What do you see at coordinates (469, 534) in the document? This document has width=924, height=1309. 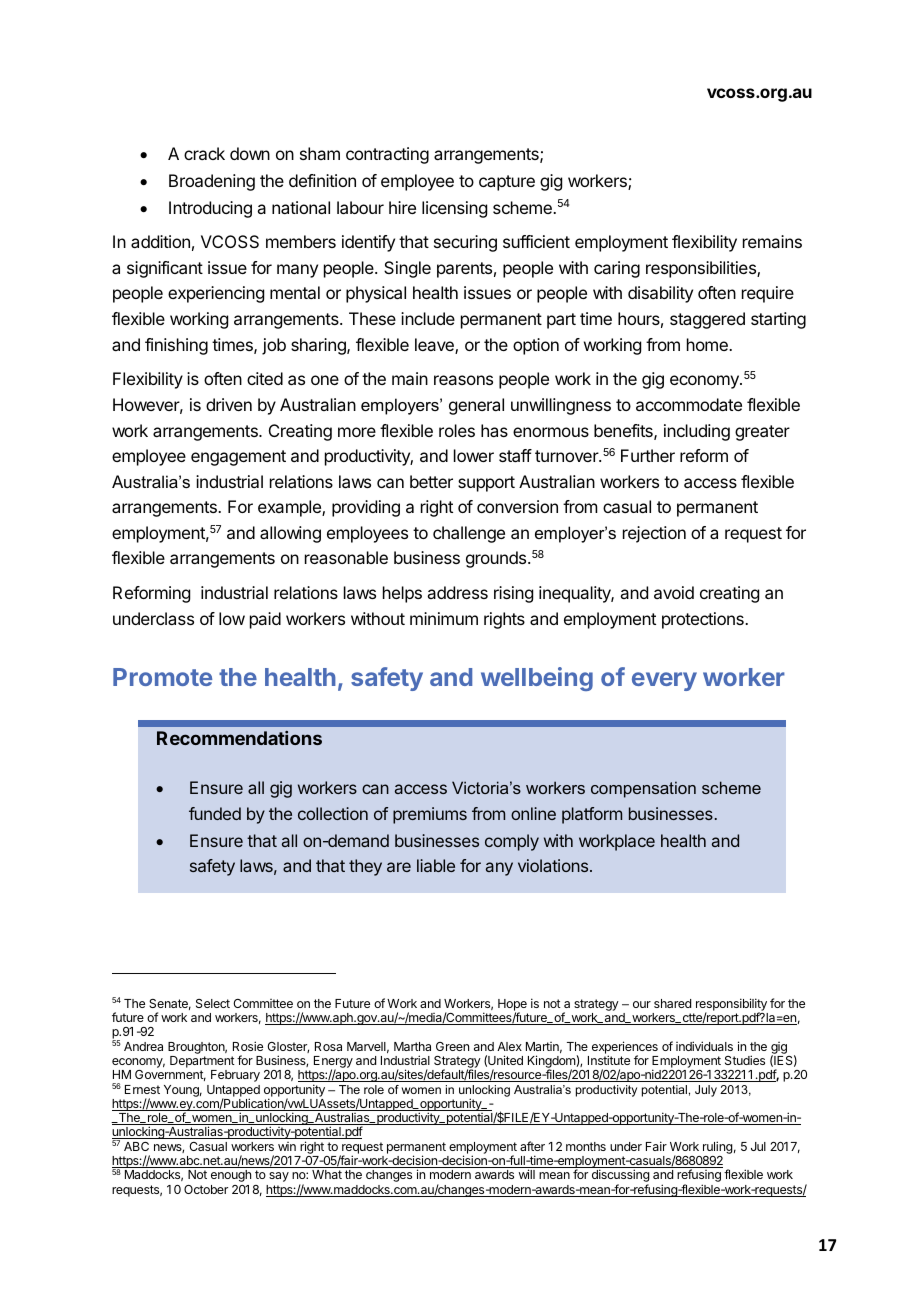 I see `challenge` at bounding box center [469, 534].
